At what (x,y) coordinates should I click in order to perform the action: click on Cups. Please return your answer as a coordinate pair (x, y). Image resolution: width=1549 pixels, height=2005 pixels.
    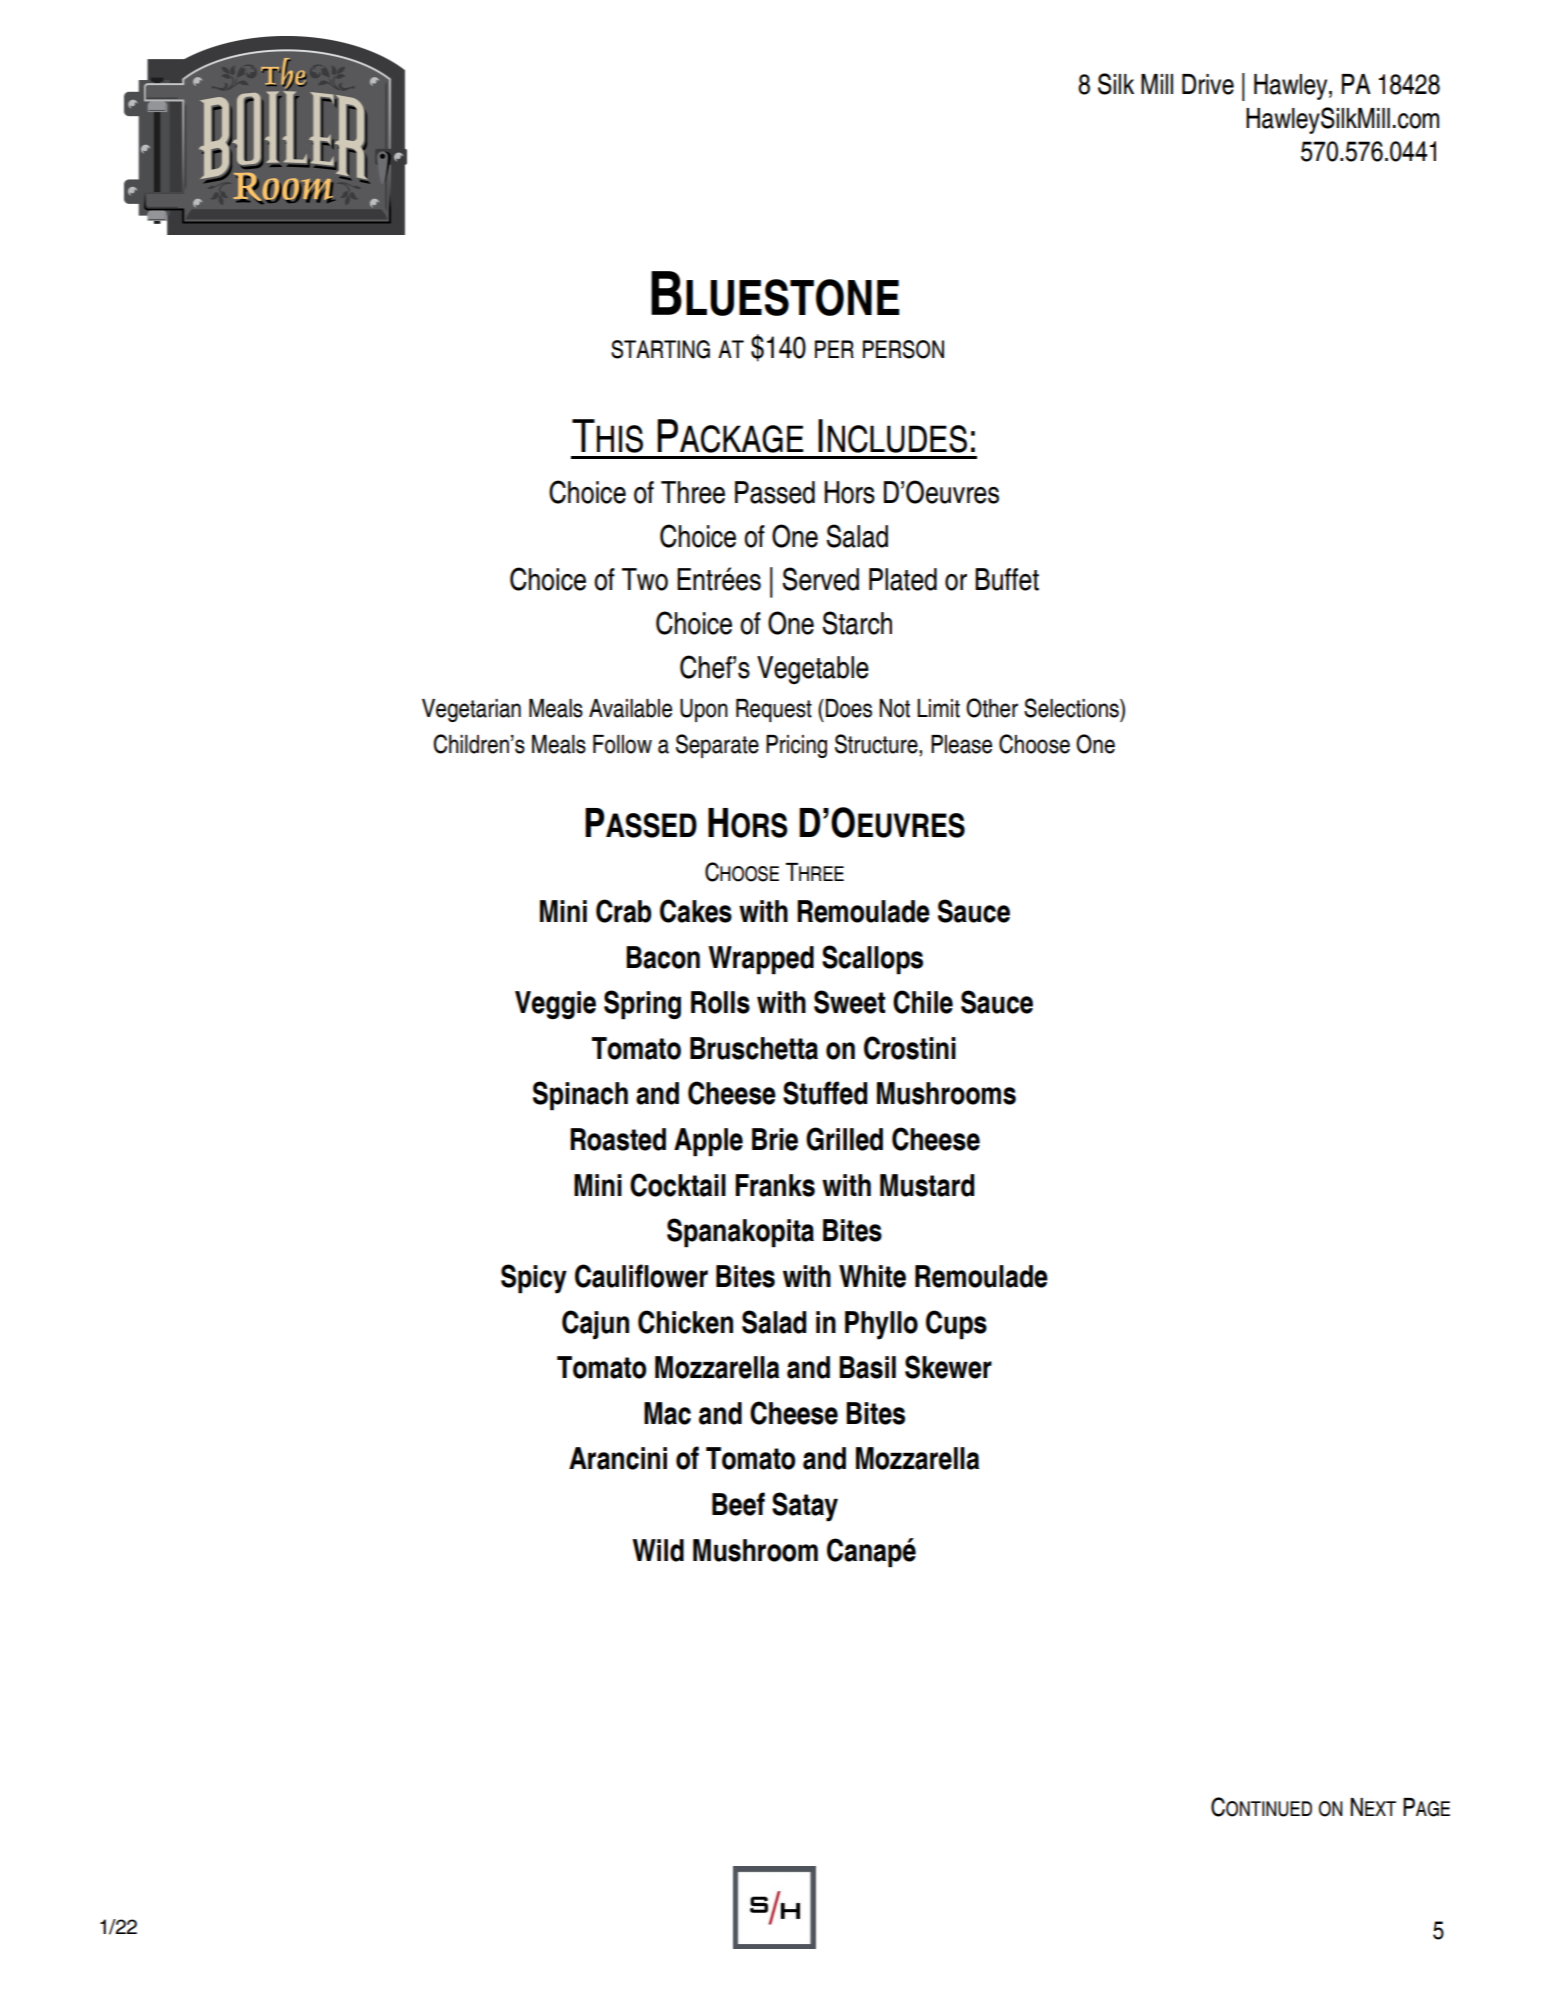
    Looking at the image, I should click on (956, 1325).
